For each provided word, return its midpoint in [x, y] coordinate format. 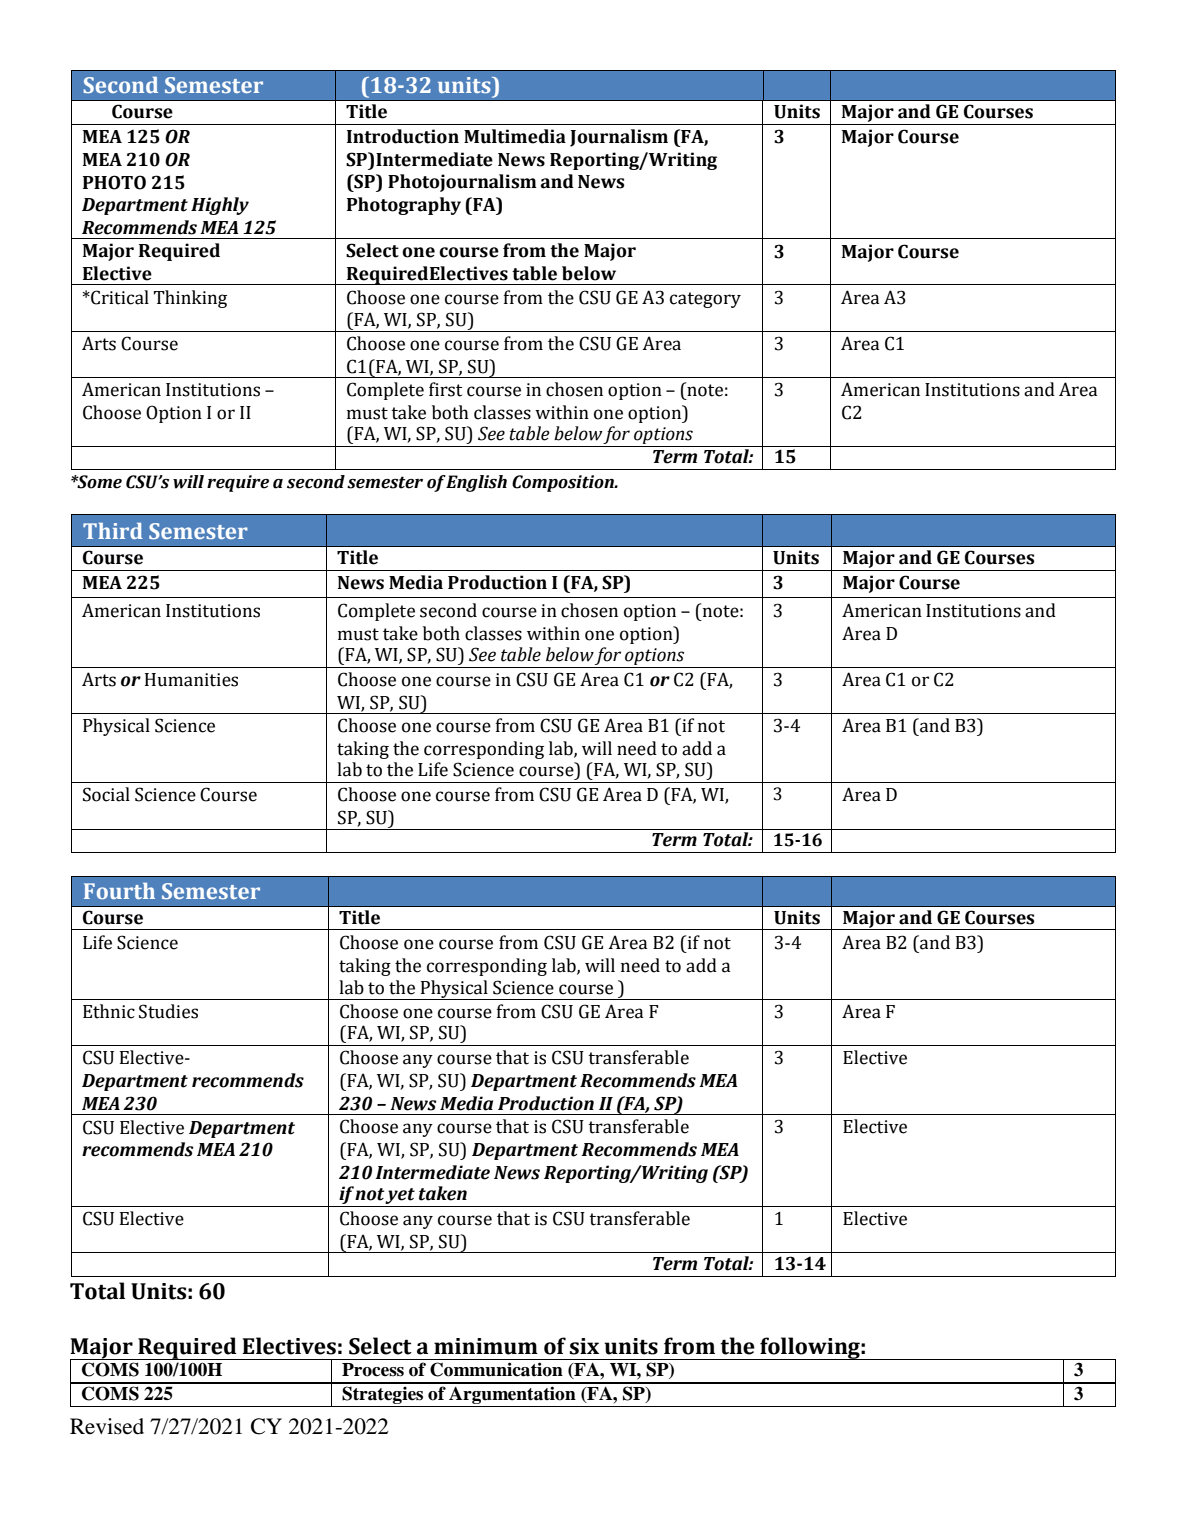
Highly [220, 206]
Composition [564, 483]
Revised [107, 1426]
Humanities [191, 680]
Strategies [383, 1396]
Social [106, 794]
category [705, 300]
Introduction [403, 136]
